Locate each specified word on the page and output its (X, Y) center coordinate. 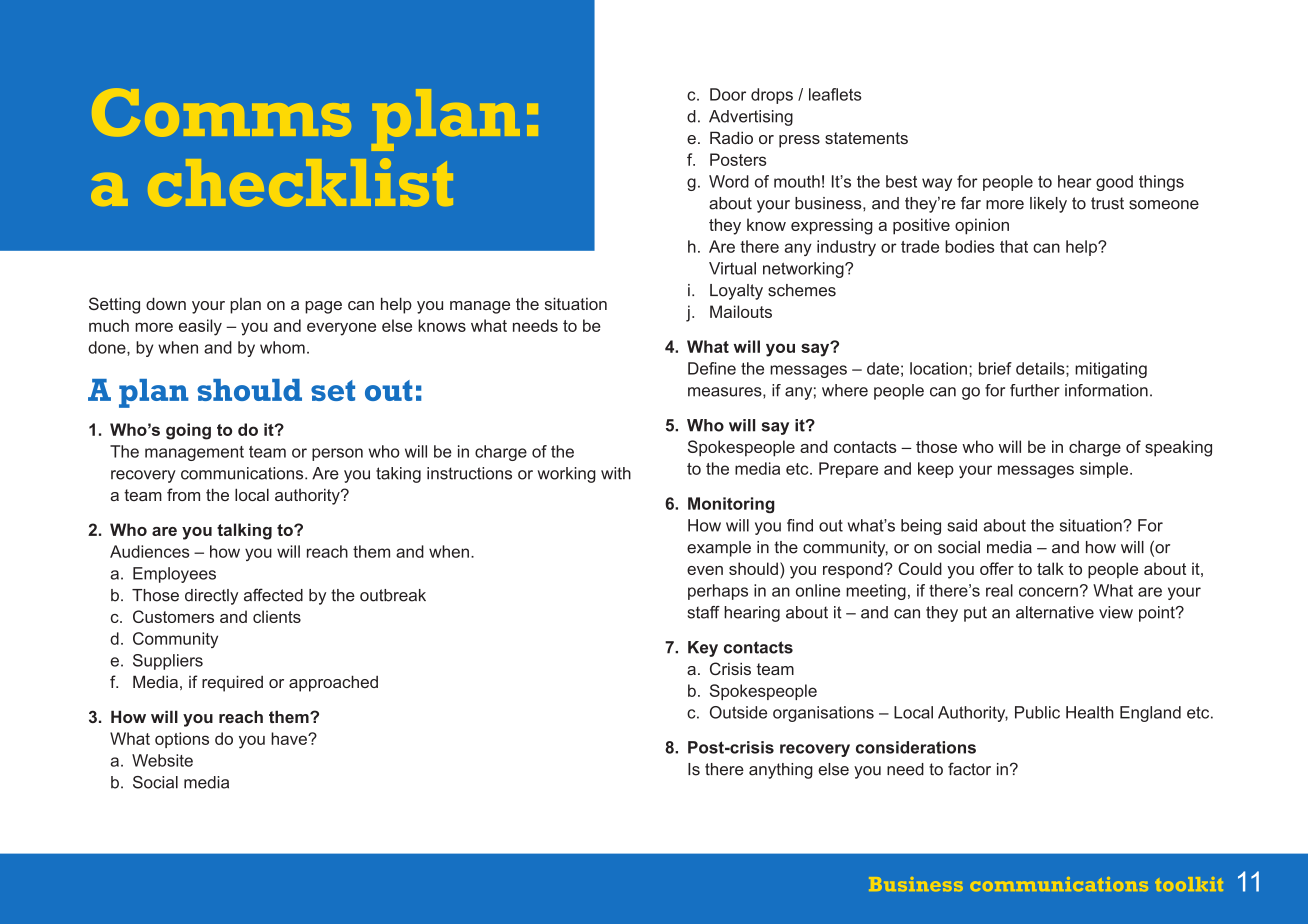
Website (162, 760)
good (1114, 183)
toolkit (1189, 884)
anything (781, 771)
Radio (731, 137)
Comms (221, 112)
